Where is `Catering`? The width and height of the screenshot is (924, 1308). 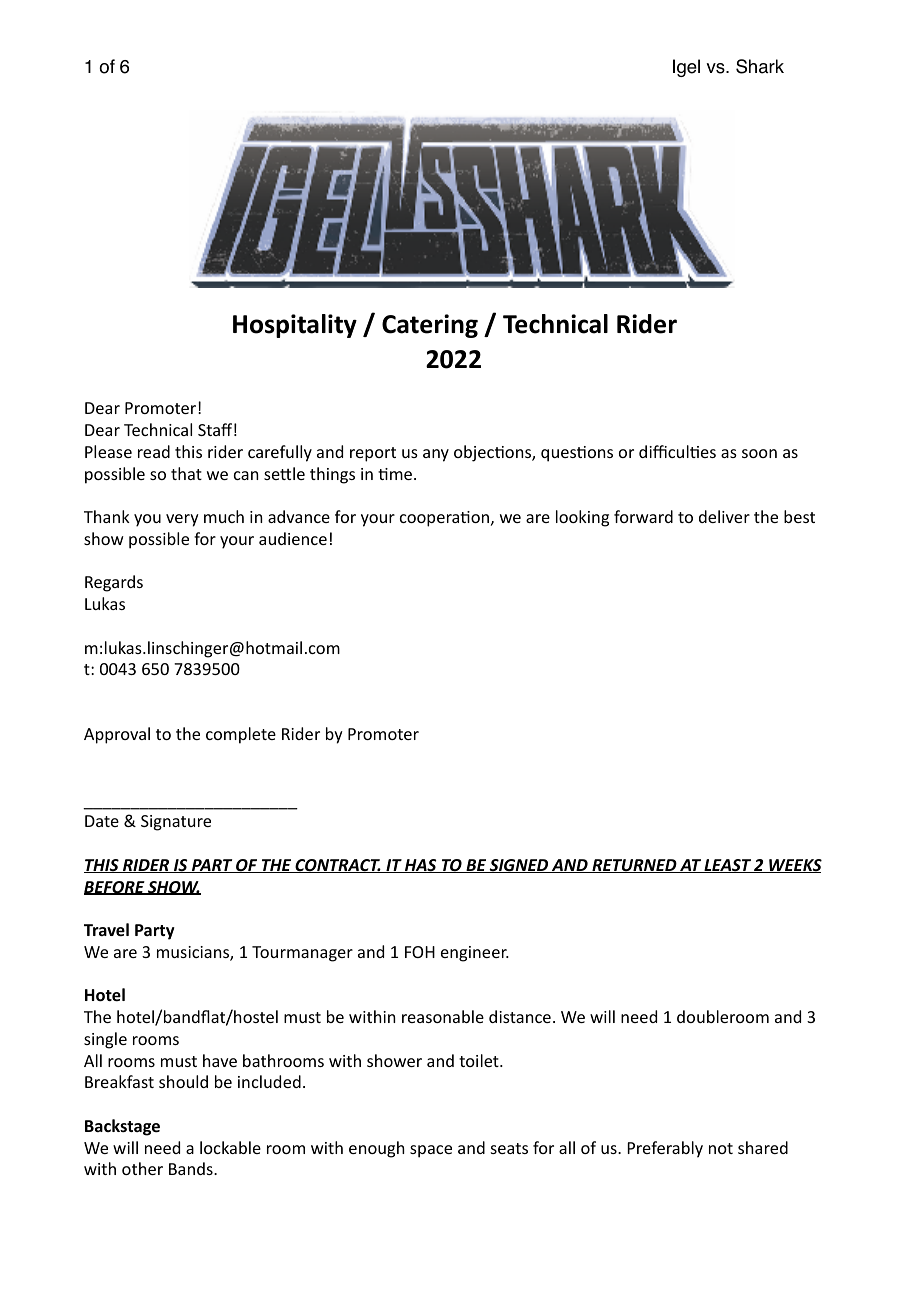 Catering is located at coordinates (430, 326).
